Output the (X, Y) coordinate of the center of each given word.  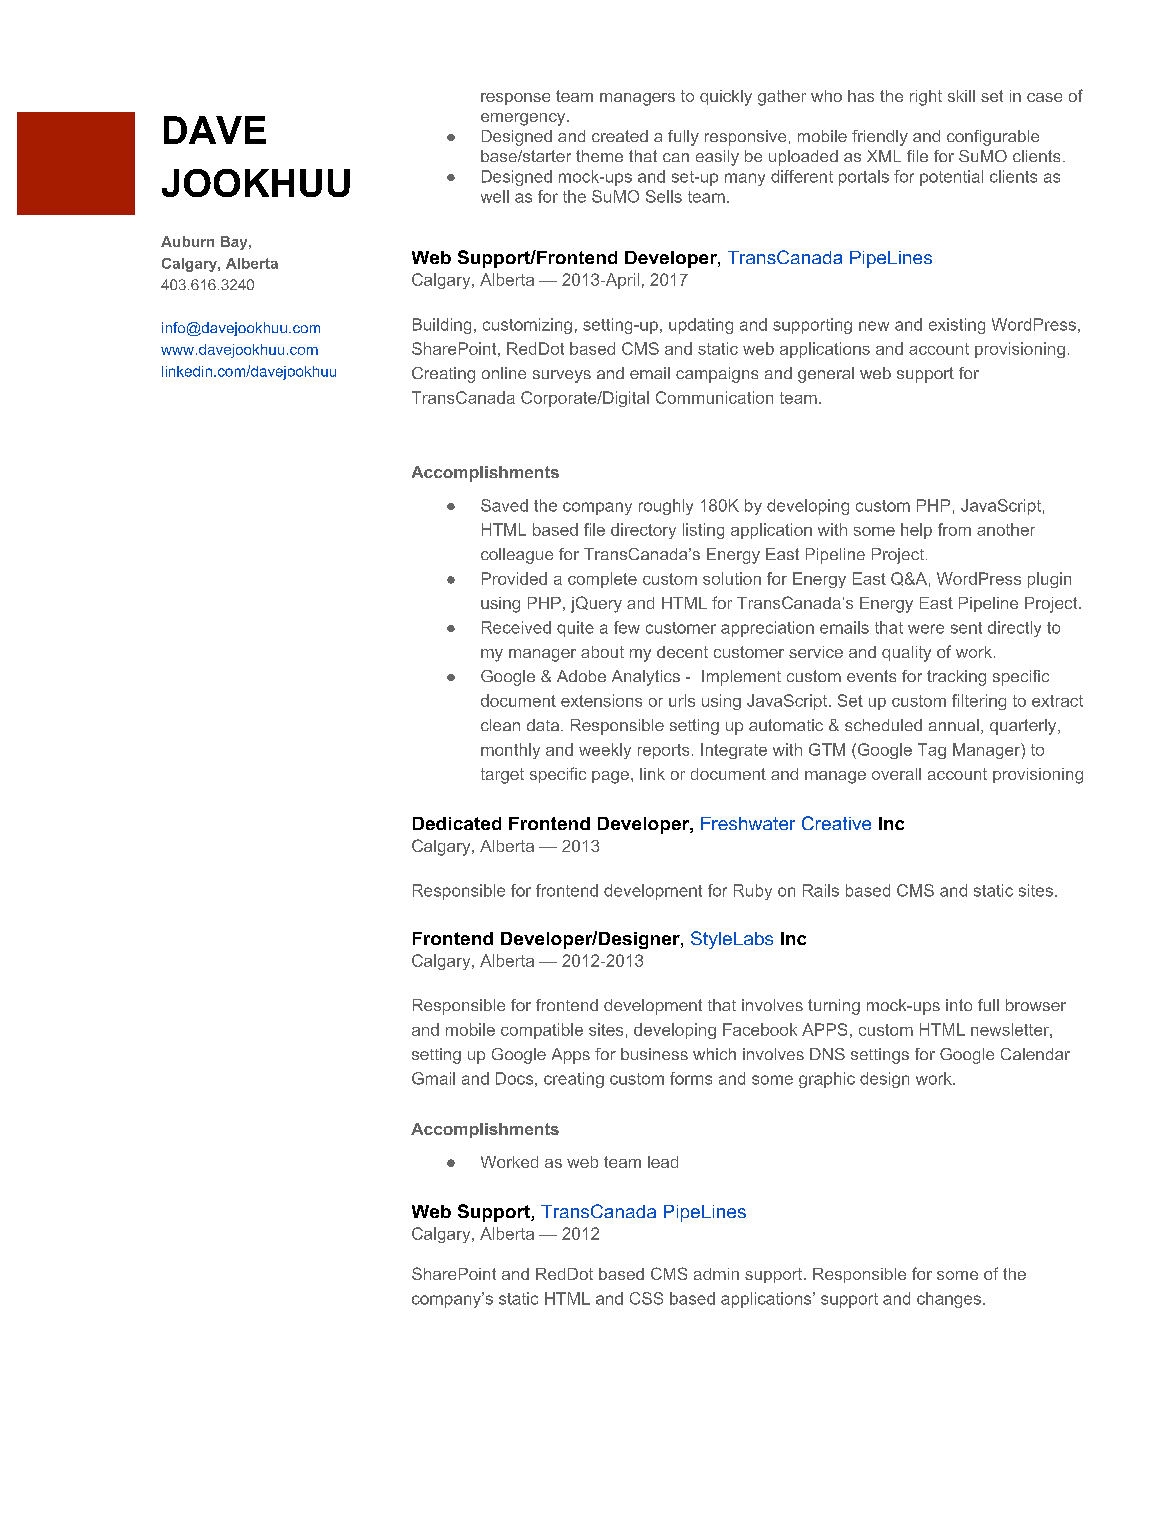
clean (500, 725)
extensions (601, 700)
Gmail (433, 1078)
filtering (979, 702)
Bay (235, 243)
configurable (993, 138)
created (620, 136)
